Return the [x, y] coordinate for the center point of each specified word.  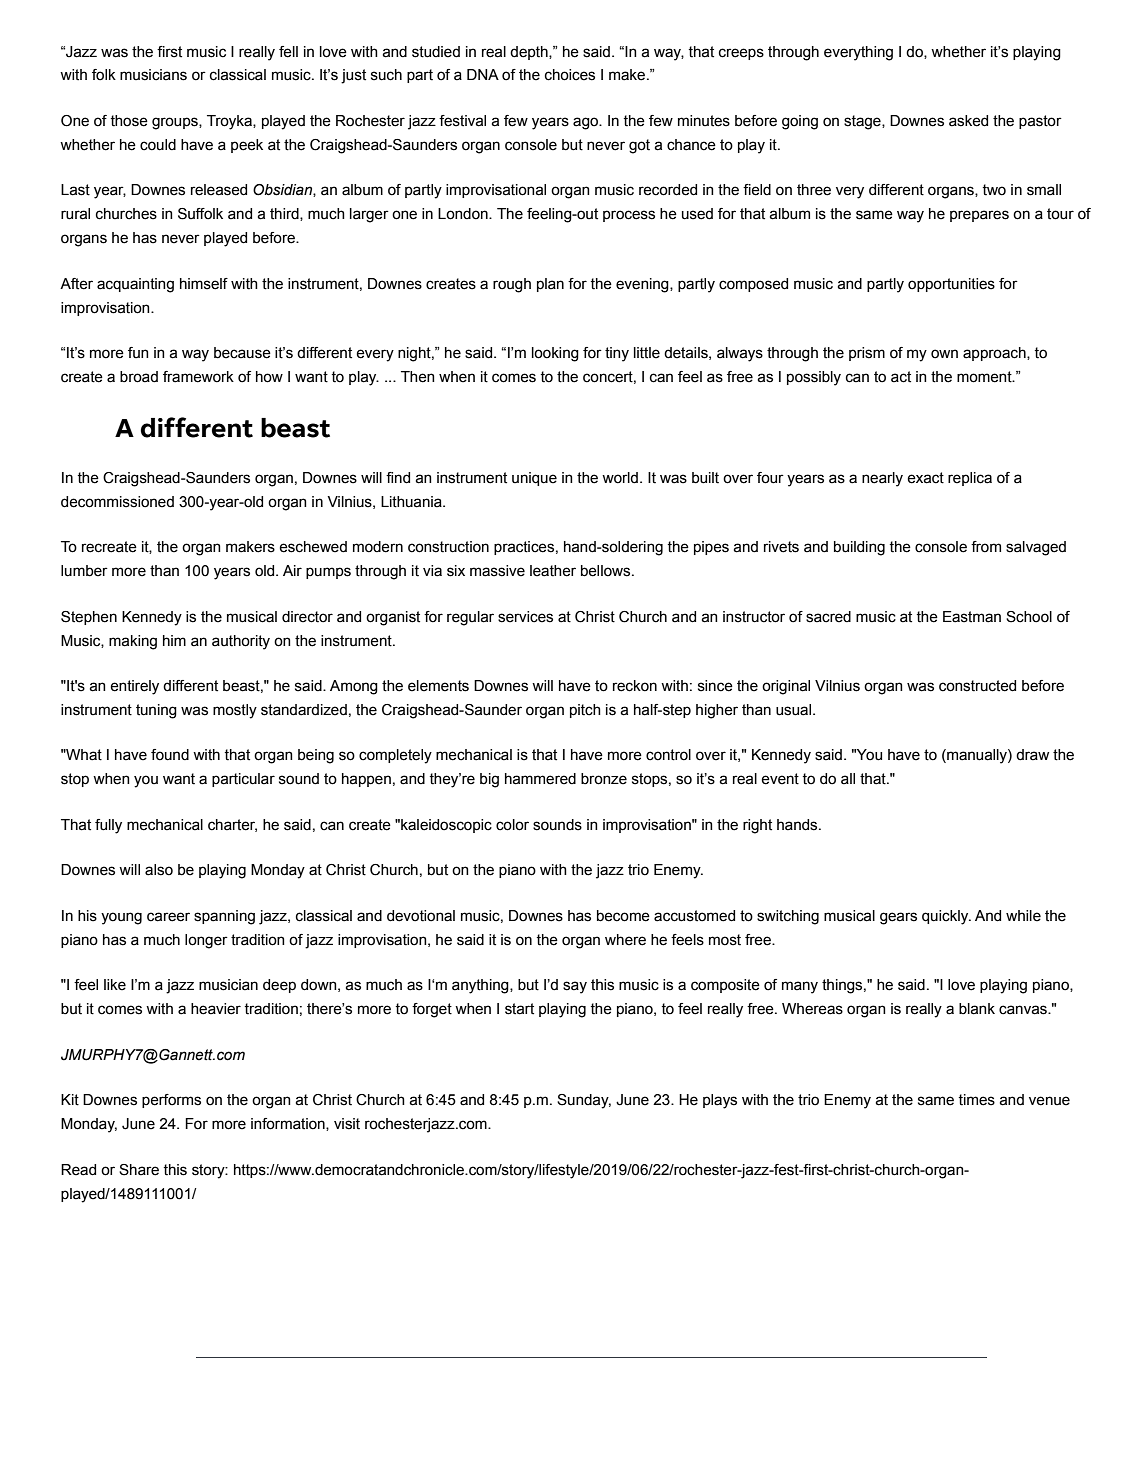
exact [925, 478]
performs [171, 1101]
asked [968, 121]
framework [198, 377]
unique [534, 479]
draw [1032, 755]
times [976, 1100]
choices [570, 75]
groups [176, 123]
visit [347, 1124]
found [170, 755]
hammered [540, 779]
